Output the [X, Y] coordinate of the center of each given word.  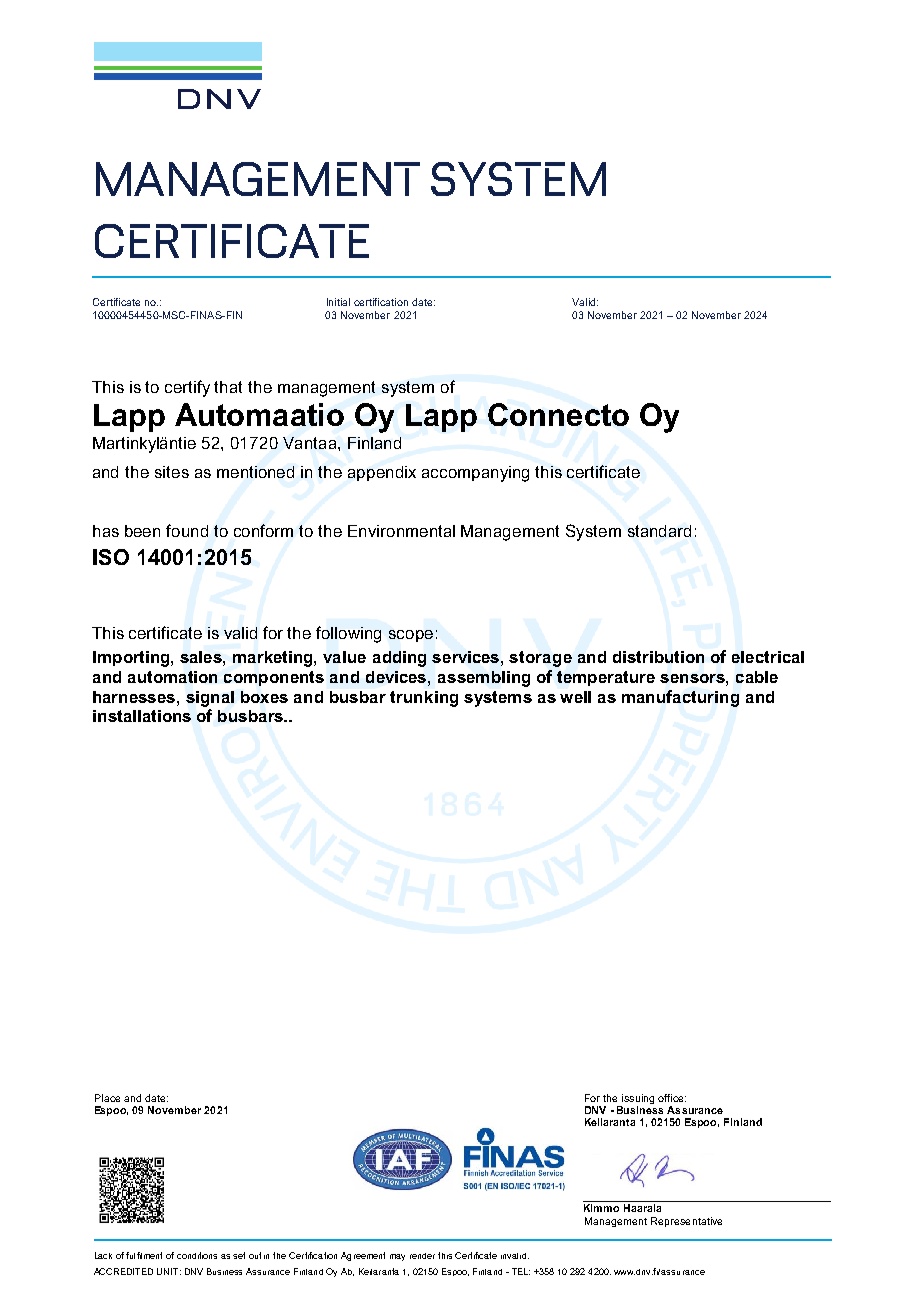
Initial [338, 302]
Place [107, 1098]
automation [172, 677]
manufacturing [680, 698]
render [422, 1256]
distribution [658, 657]
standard [659, 531]
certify [187, 388]
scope [411, 636]
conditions [197, 1255]
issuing [638, 1099]
